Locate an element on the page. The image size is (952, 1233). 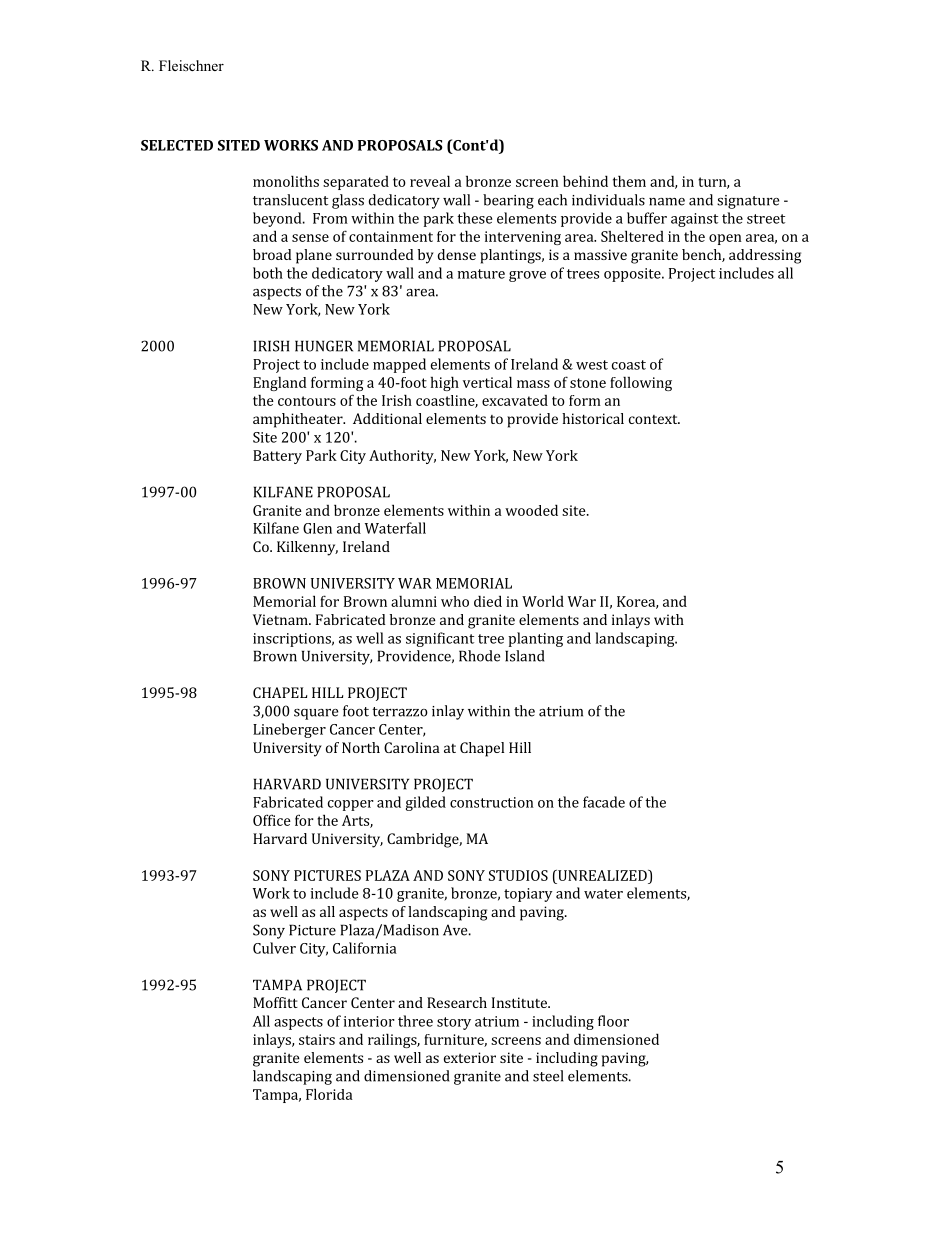
who is located at coordinates (455, 601).
